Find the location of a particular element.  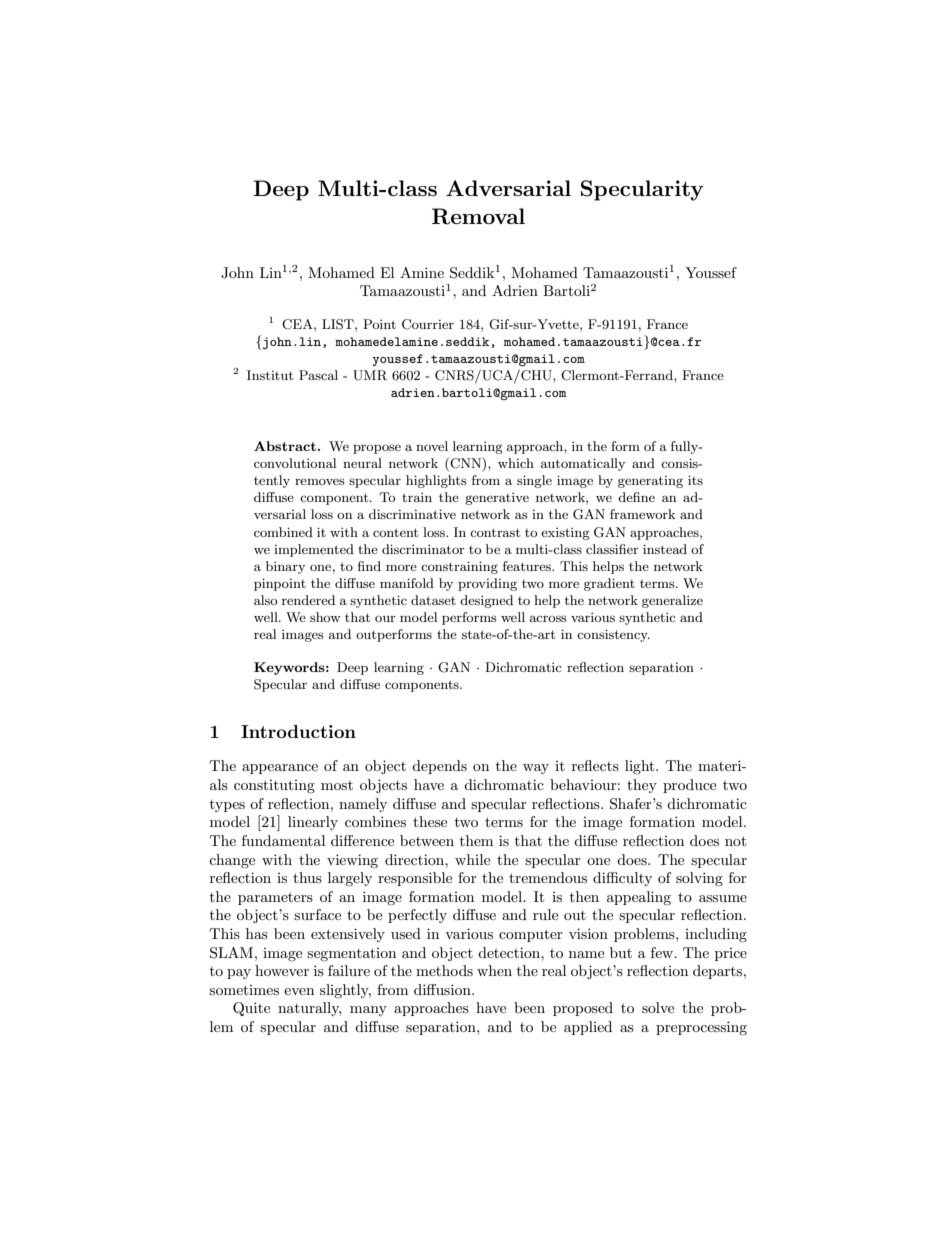

Removal is located at coordinates (478, 216).
